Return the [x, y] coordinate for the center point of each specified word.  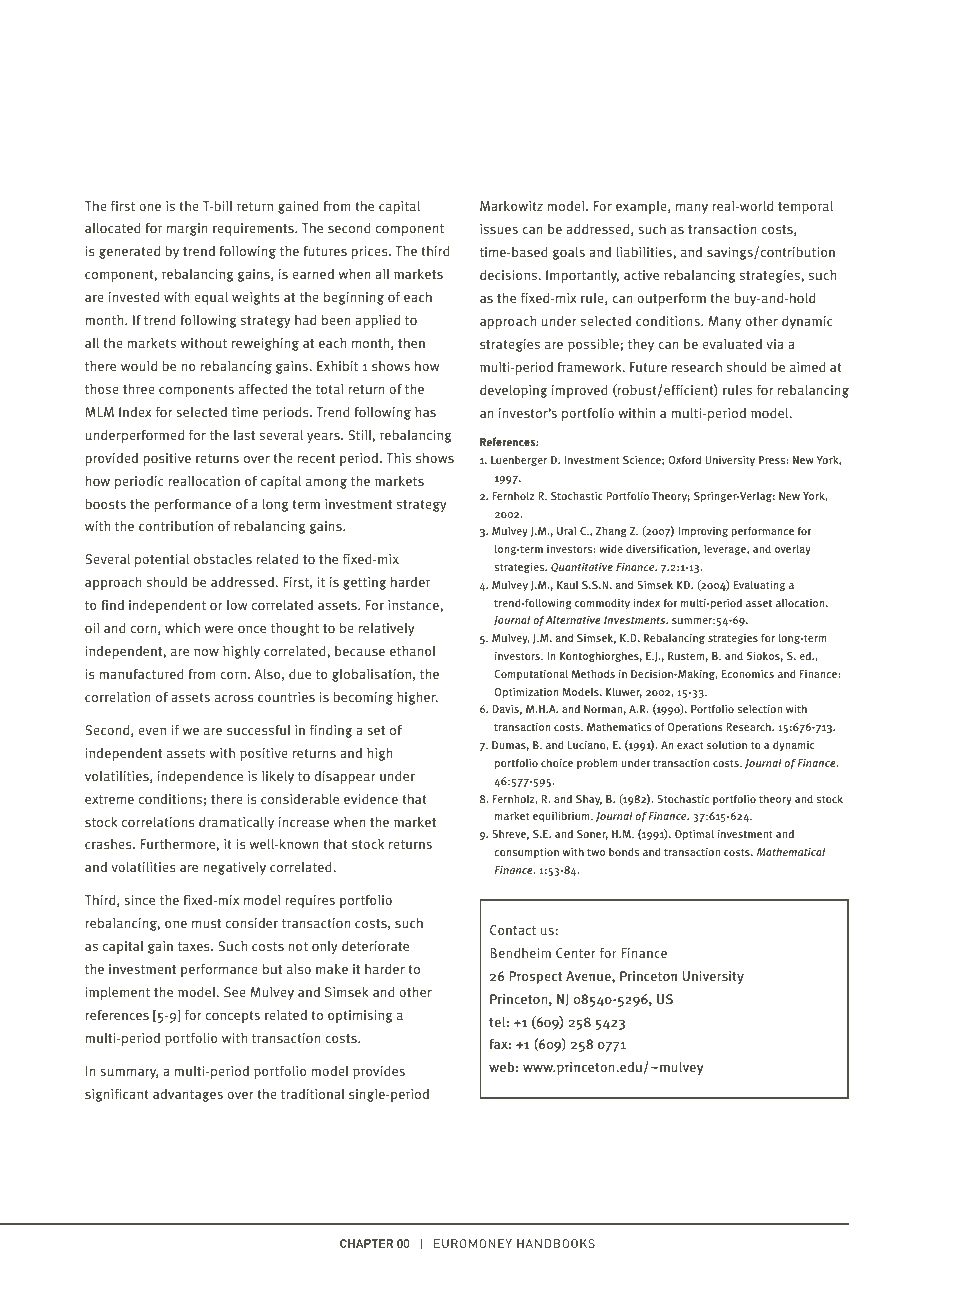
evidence [371, 798]
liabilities [645, 252]
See [235, 992]
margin [187, 229]
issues [499, 229]
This [398, 458]
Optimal [694, 835]
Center [576, 953]
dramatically [236, 823]
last [244, 435]
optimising [360, 1016]
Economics [748, 674]
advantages [188, 1095]
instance [414, 606]
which [182, 627]
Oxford [685, 459]
